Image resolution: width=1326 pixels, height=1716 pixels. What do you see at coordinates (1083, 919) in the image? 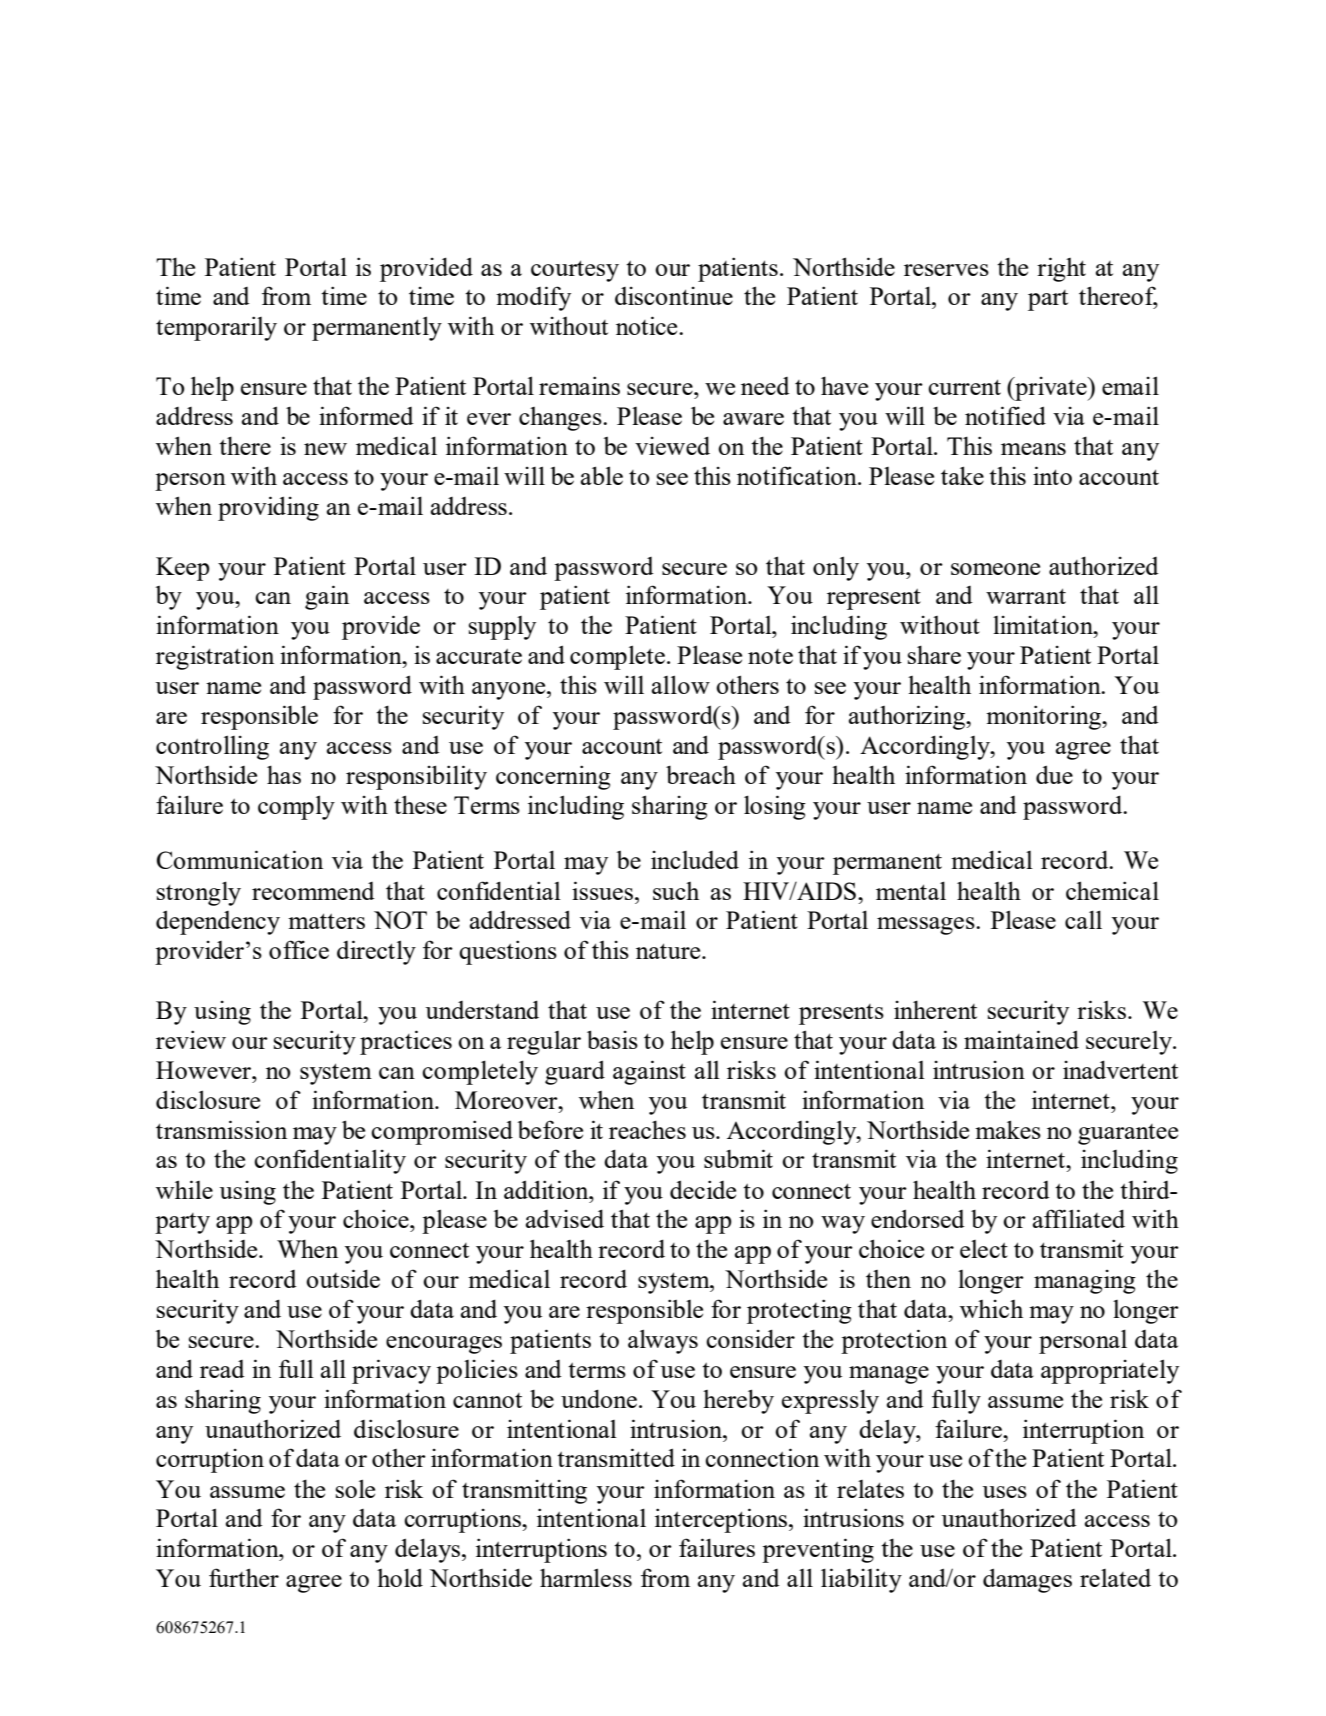
I see `call` at bounding box center [1083, 919].
